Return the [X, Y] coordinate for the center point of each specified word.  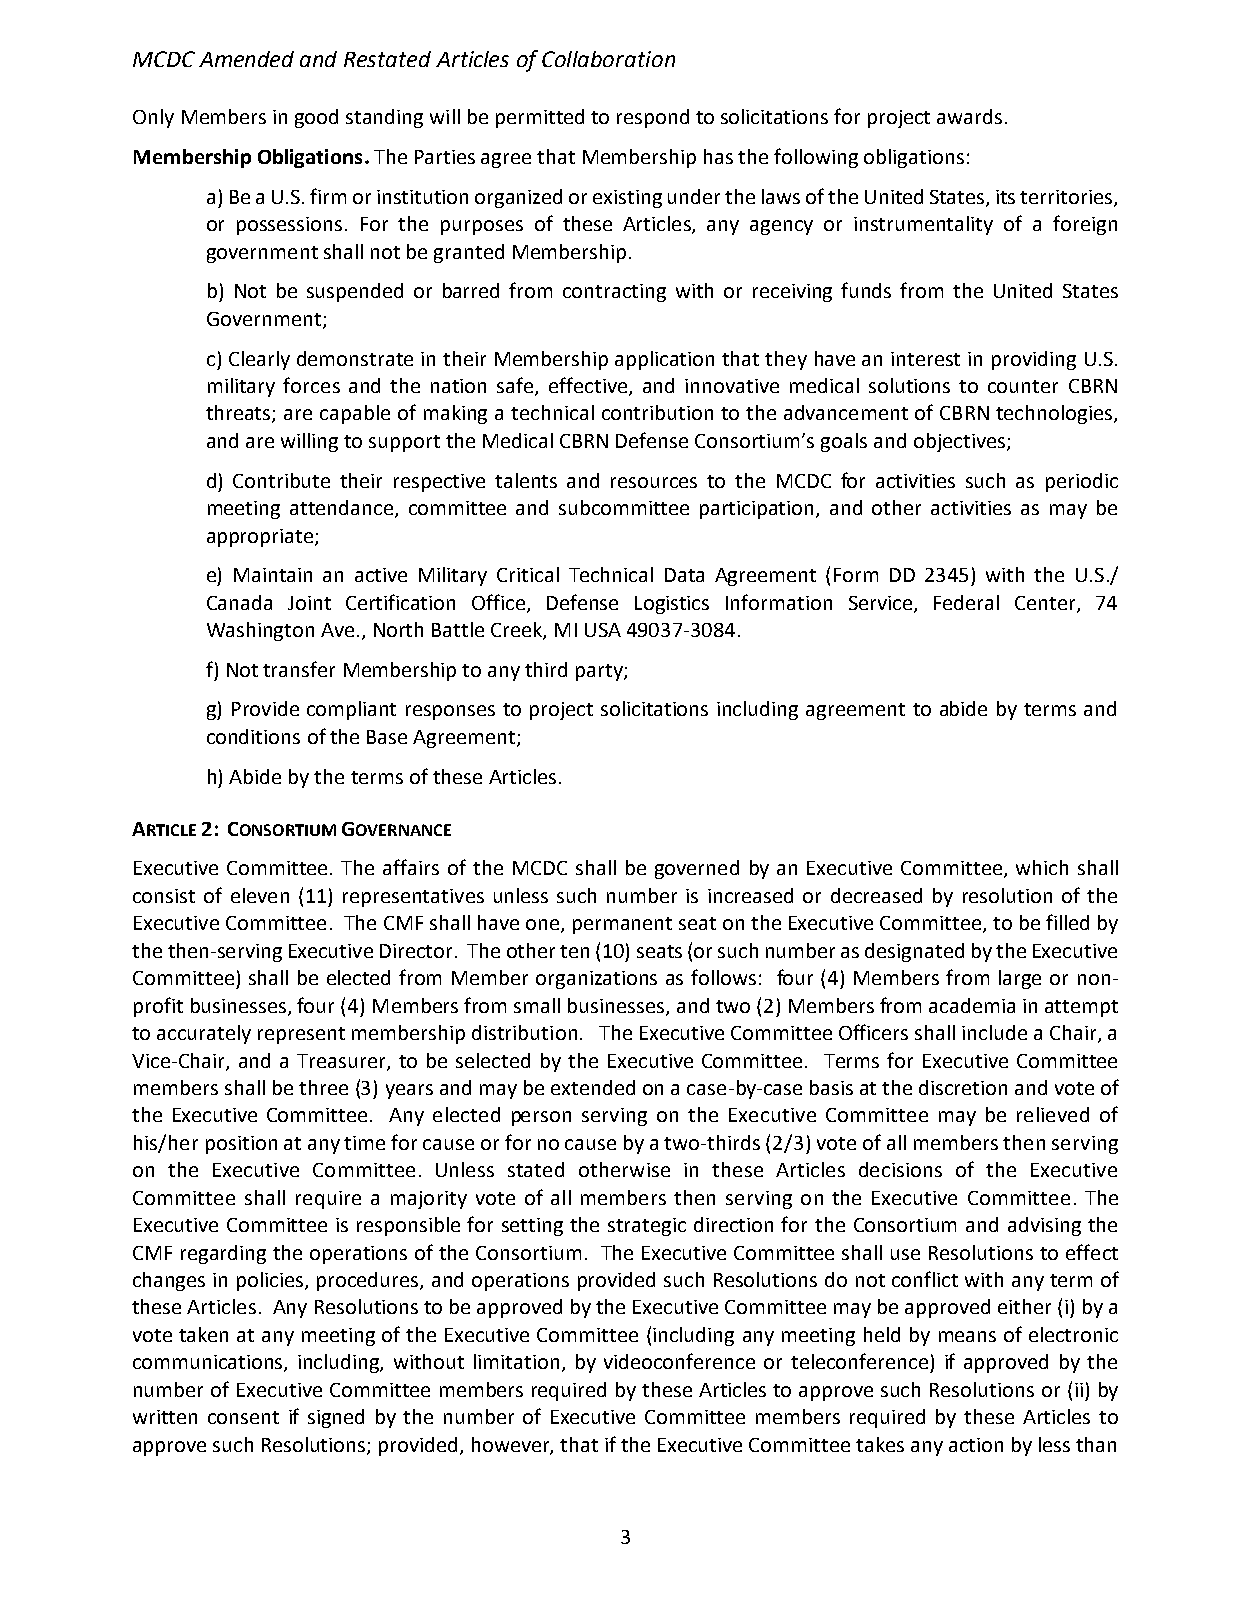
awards [969, 116]
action [976, 1445]
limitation [516, 1361]
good [316, 118]
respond [653, 118]
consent [243, 1417]
